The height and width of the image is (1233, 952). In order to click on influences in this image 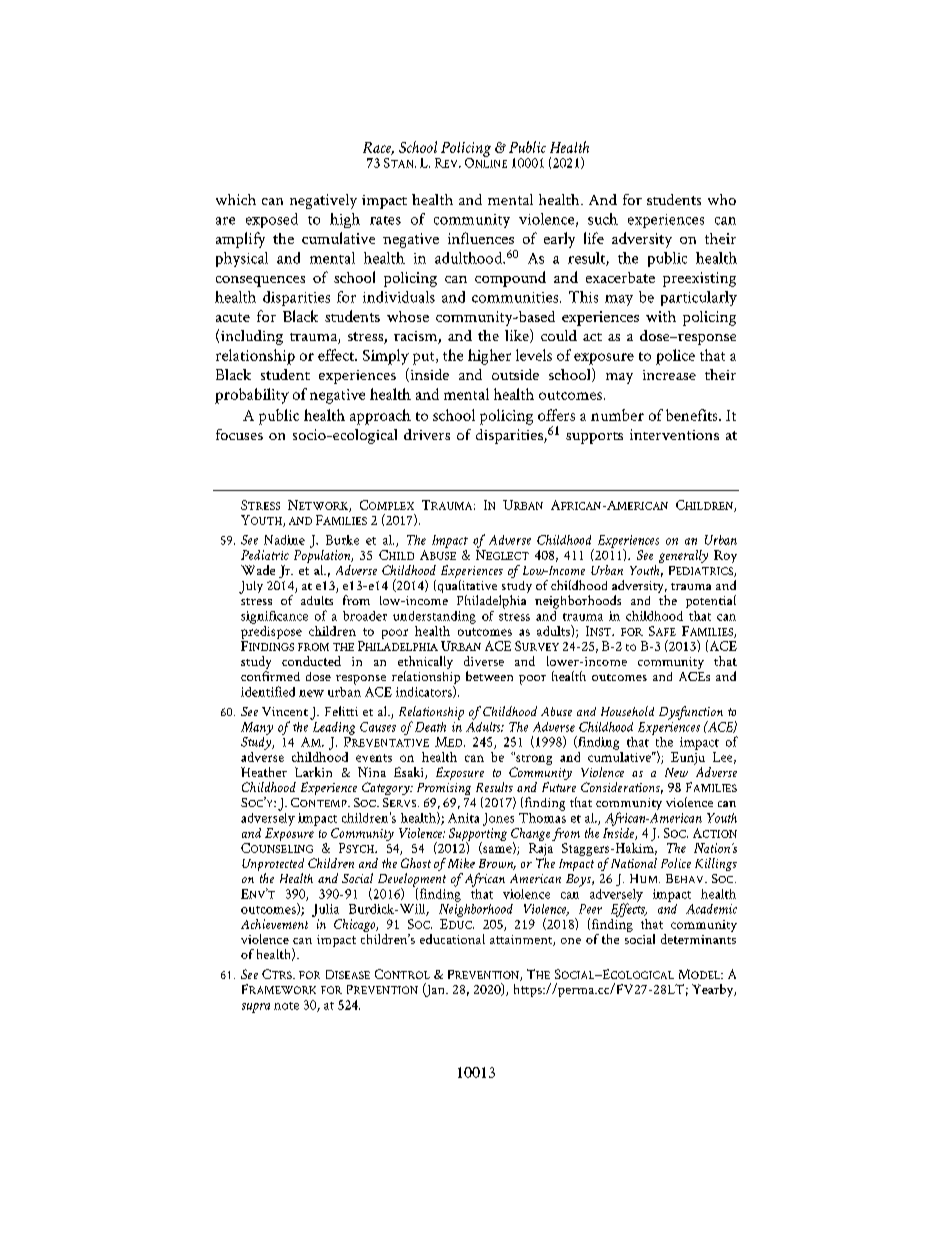, I will do `click(481, 238)`.
